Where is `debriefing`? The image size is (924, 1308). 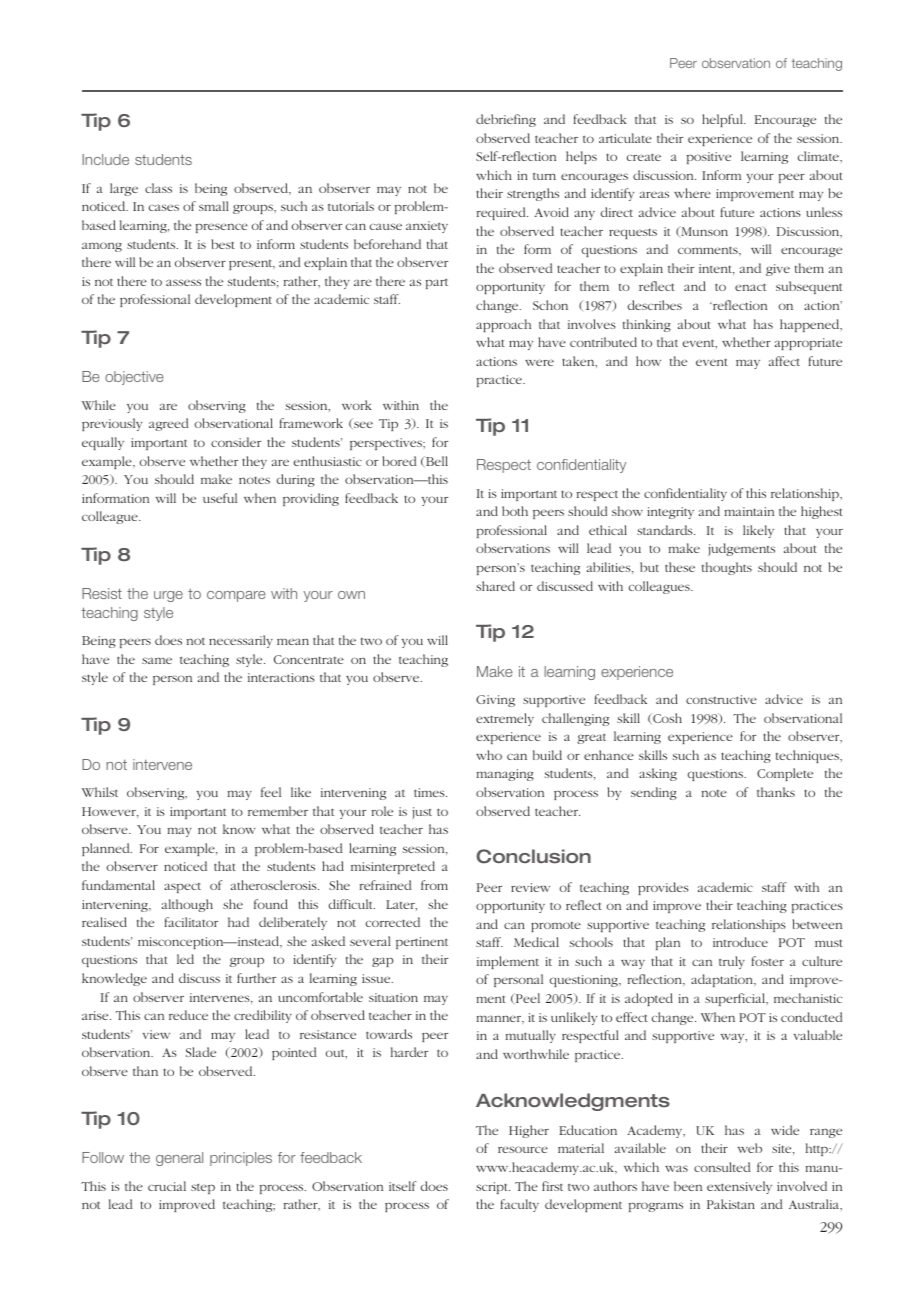 debriefing is located at coordinates (506, 120).
